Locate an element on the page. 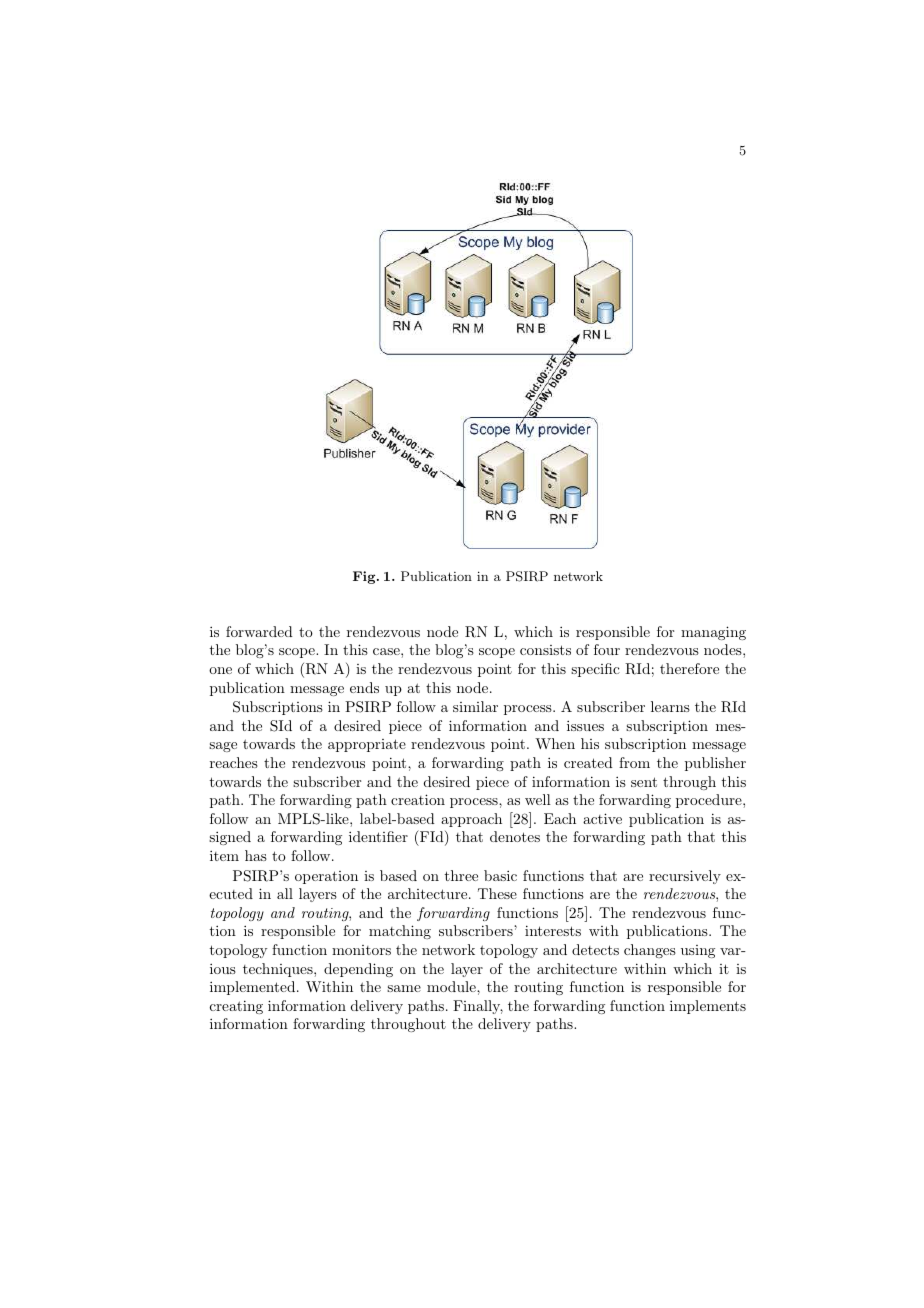  module is located at coordinates (452, 986).
